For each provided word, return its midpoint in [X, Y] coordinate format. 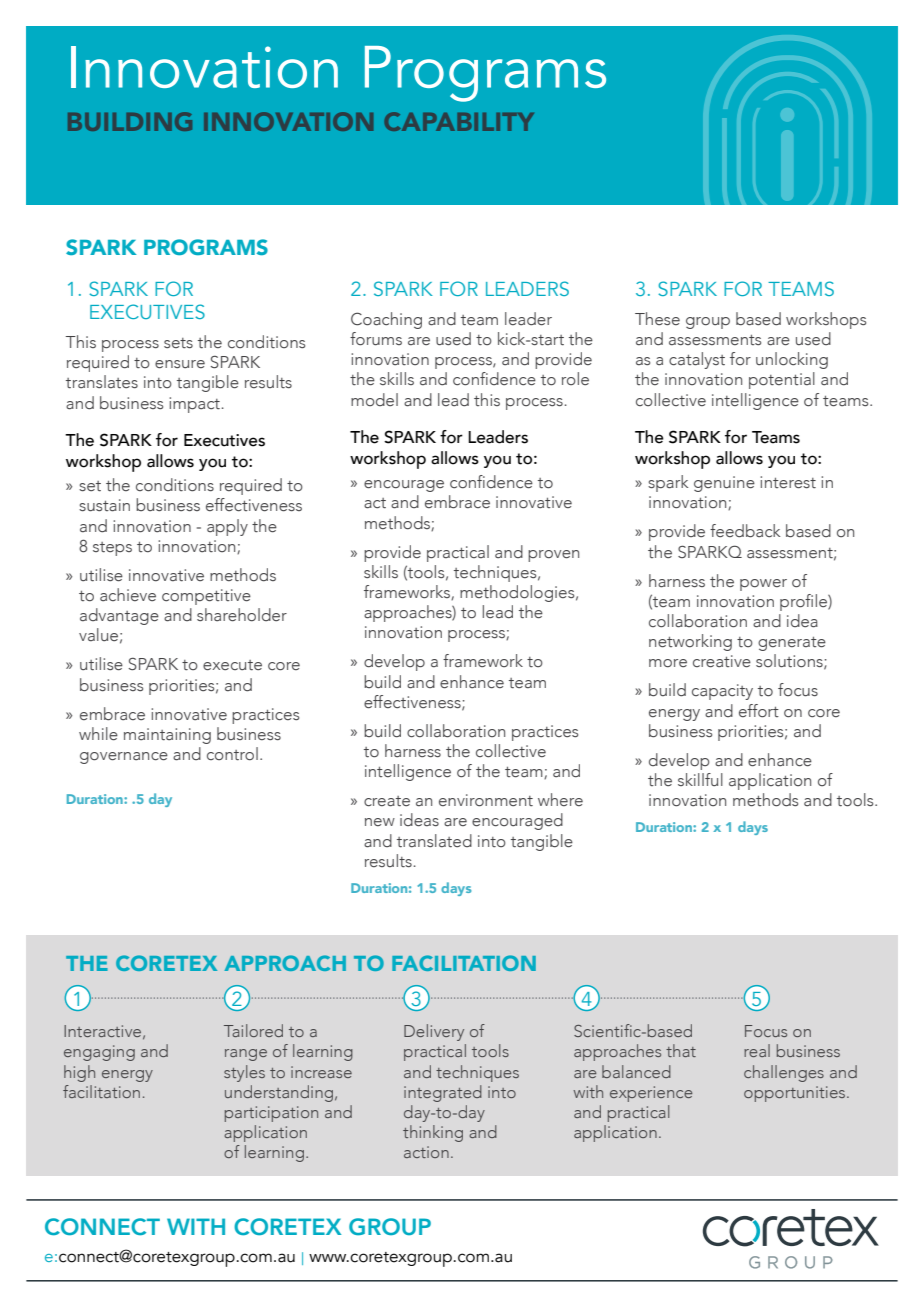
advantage [119, 616]
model [374, 399]
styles [244, 1073]
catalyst [697, 360]
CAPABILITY [459, 121]
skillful [700, 779]
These [657, 318]
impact [194, 405]
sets [178, 343]
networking [690, 642]
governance [124, 758]
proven [553, 556]
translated [434, 841]
